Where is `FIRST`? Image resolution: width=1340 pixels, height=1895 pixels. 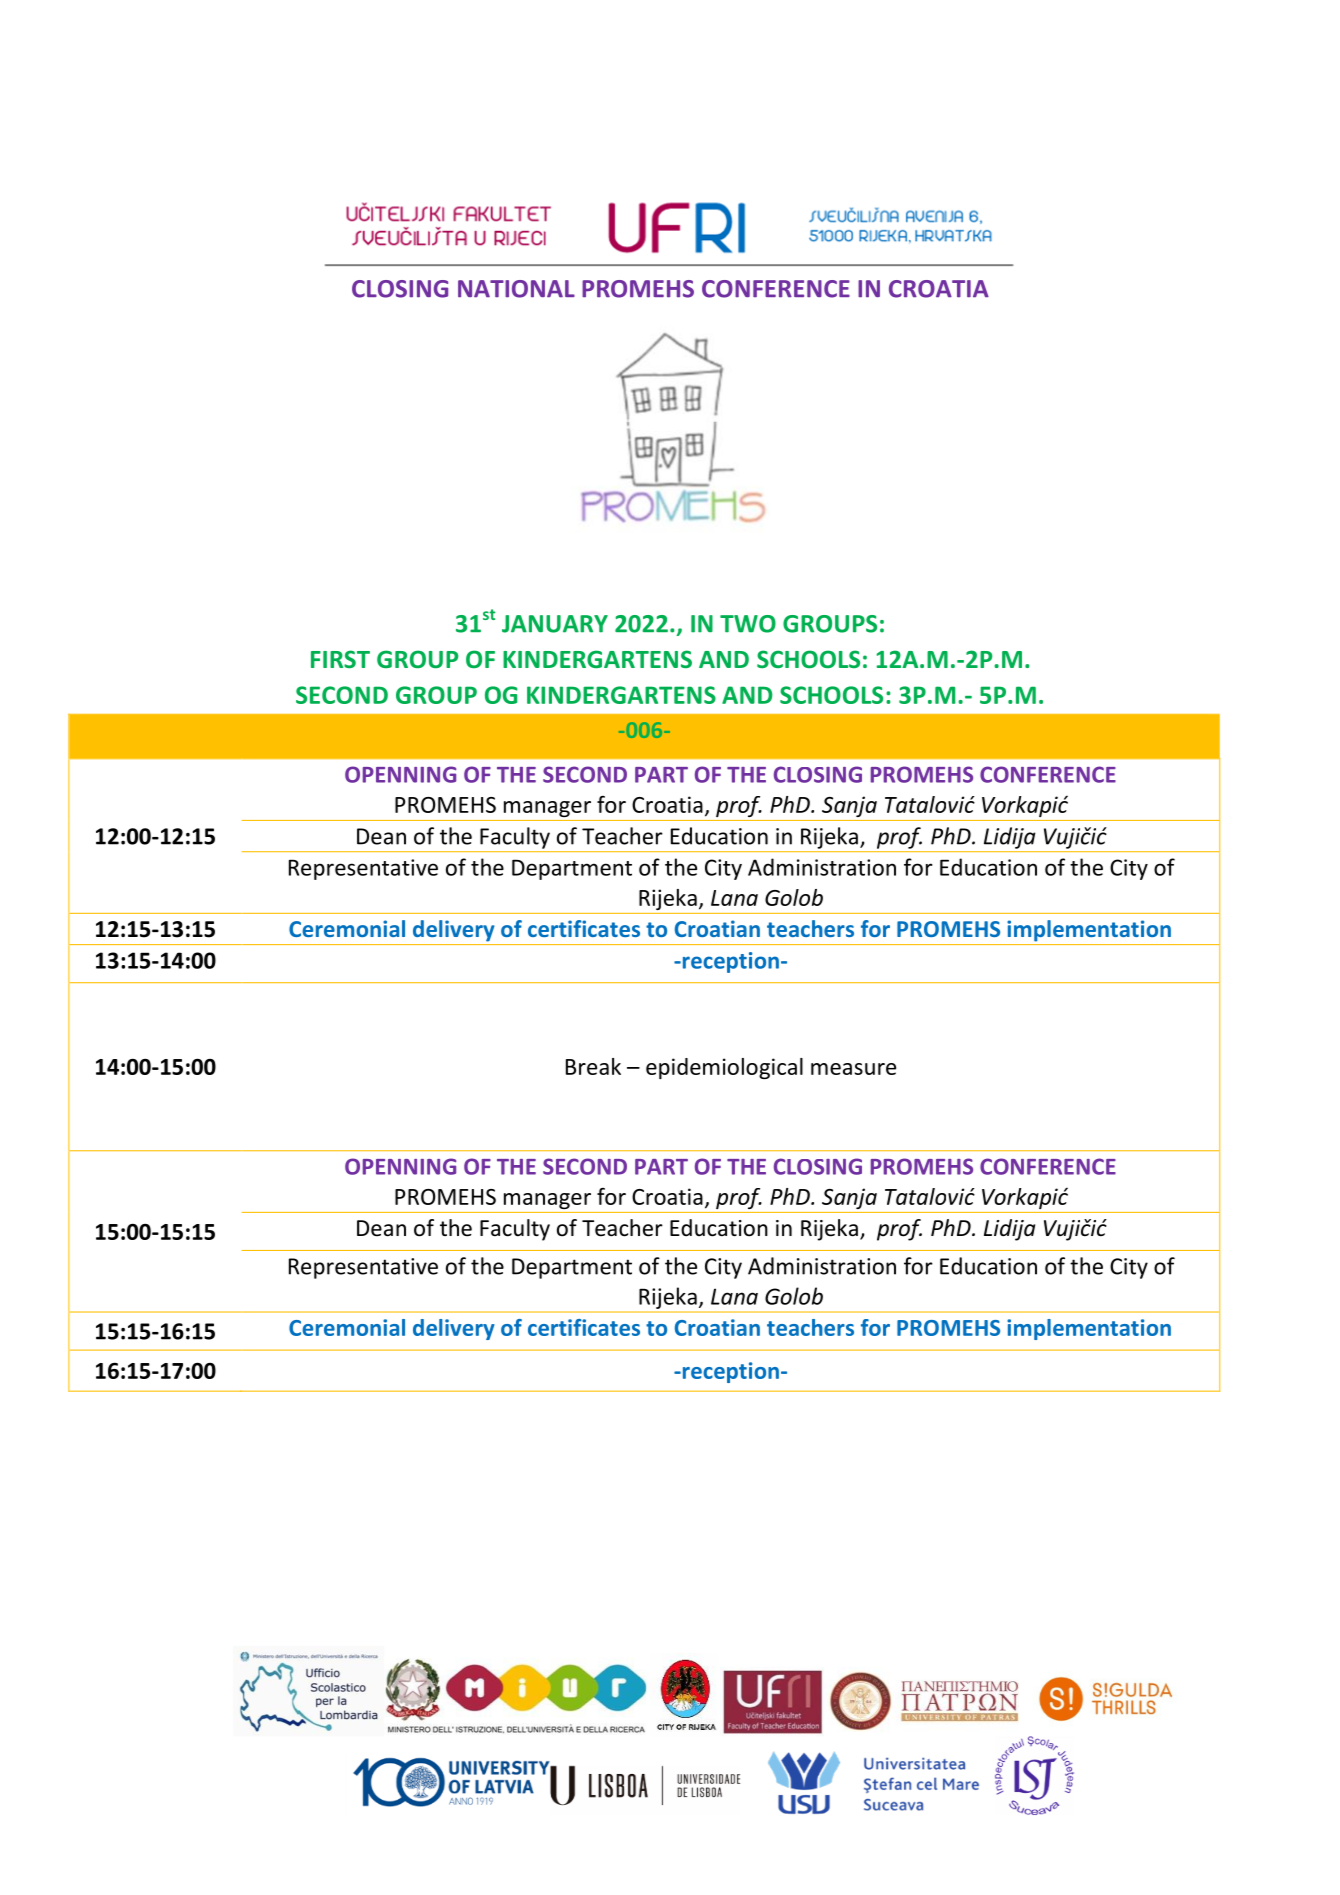 FIRST is located at coordinates (340, 659).
